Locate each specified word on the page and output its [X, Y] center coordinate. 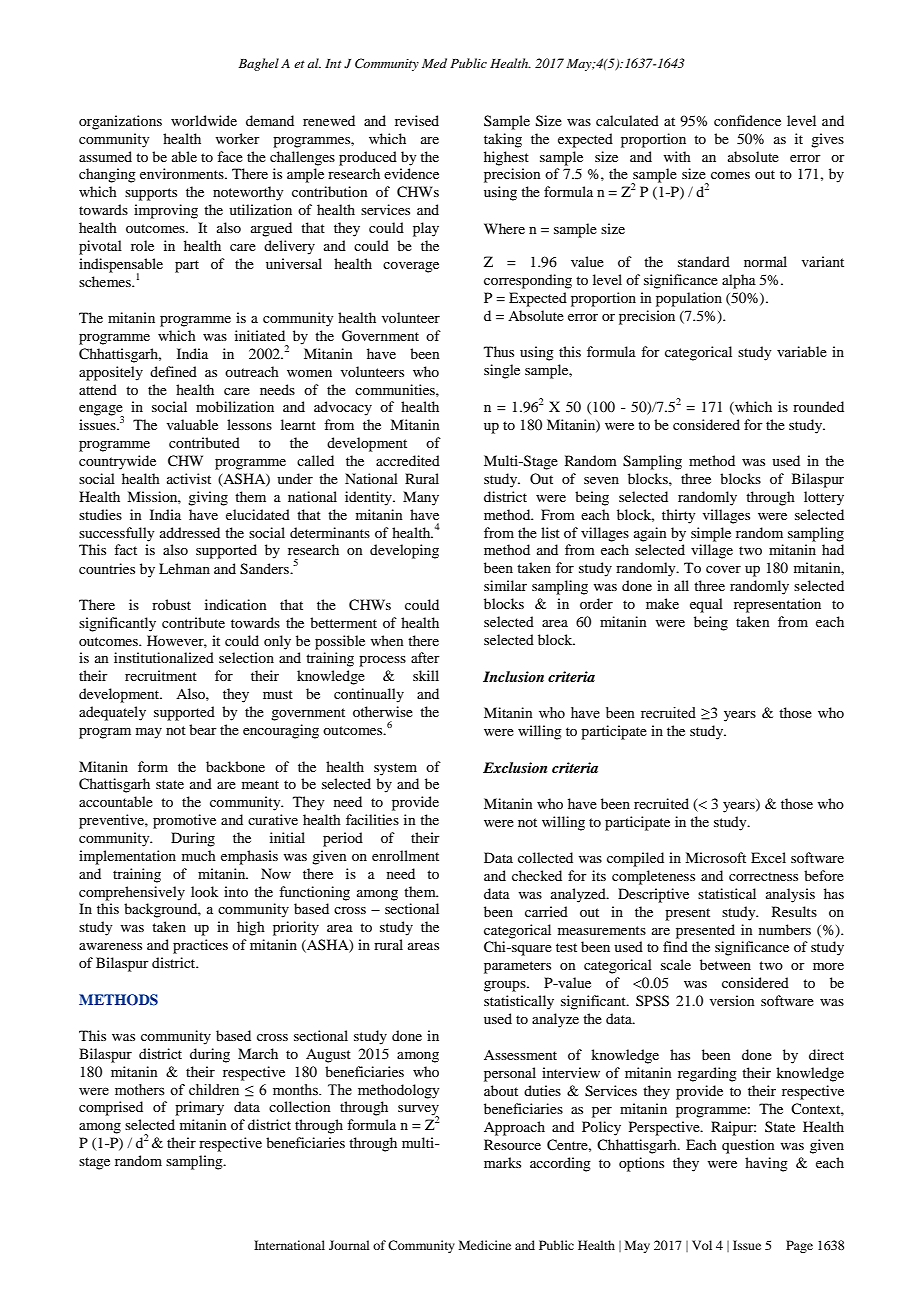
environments [183, 173]
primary [199, 1108]
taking [503, 140]
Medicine [485, 1245]
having [766, 1164]
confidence [747, 120]
